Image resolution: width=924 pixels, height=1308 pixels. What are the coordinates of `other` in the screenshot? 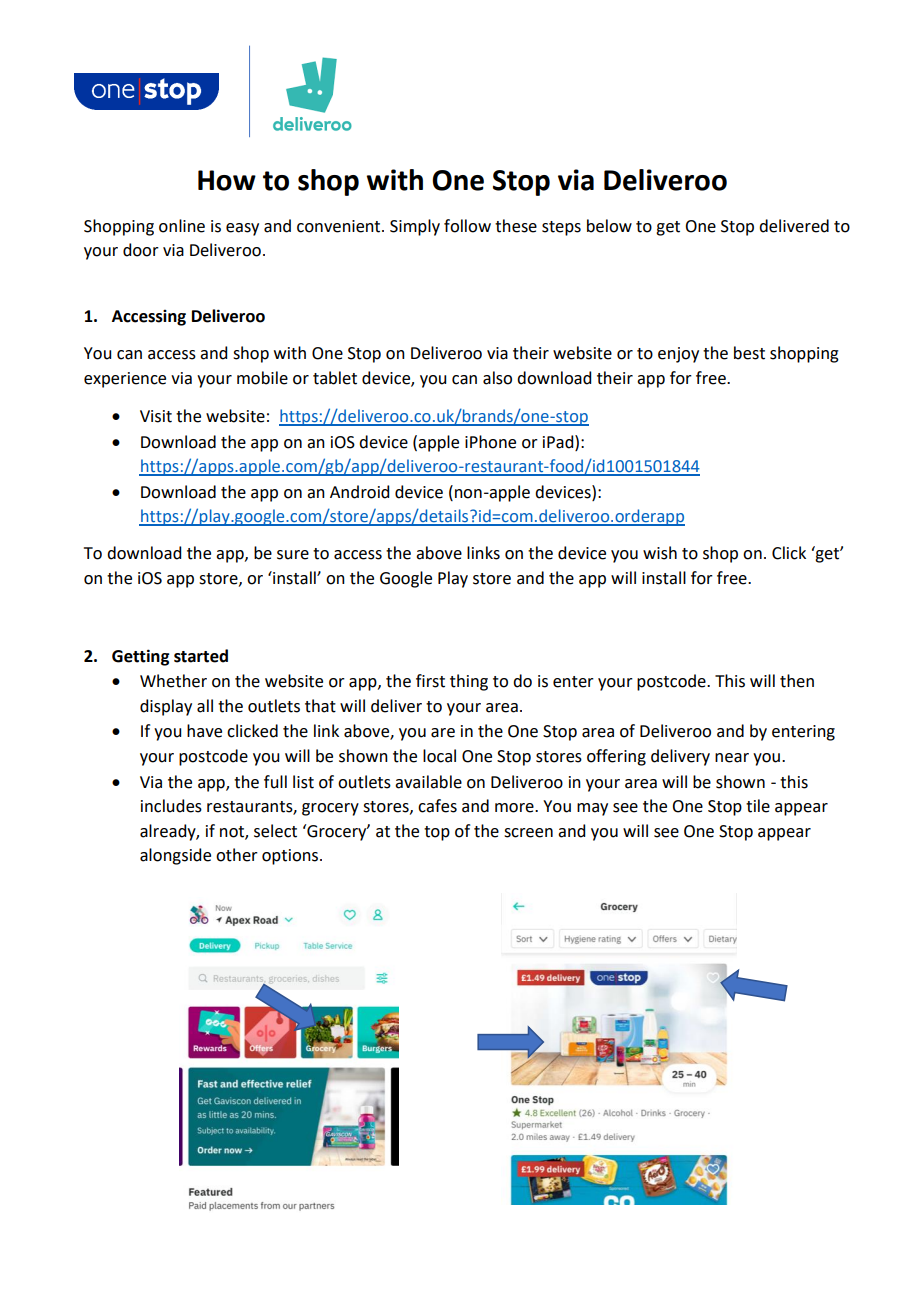 It's located at (237, 855).
